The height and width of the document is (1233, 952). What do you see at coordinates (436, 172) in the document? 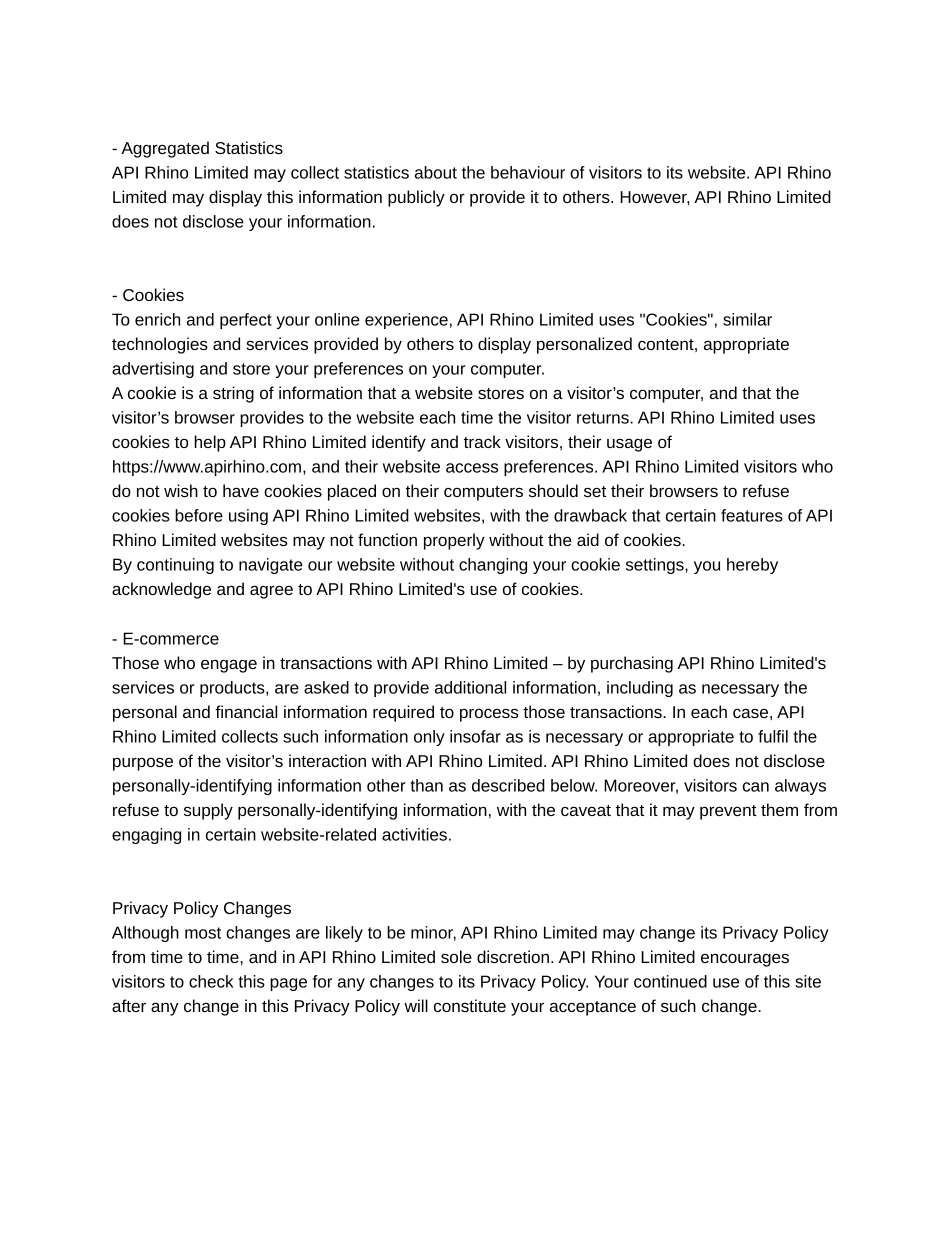
I see `about` at bounding box center [436, 172].
